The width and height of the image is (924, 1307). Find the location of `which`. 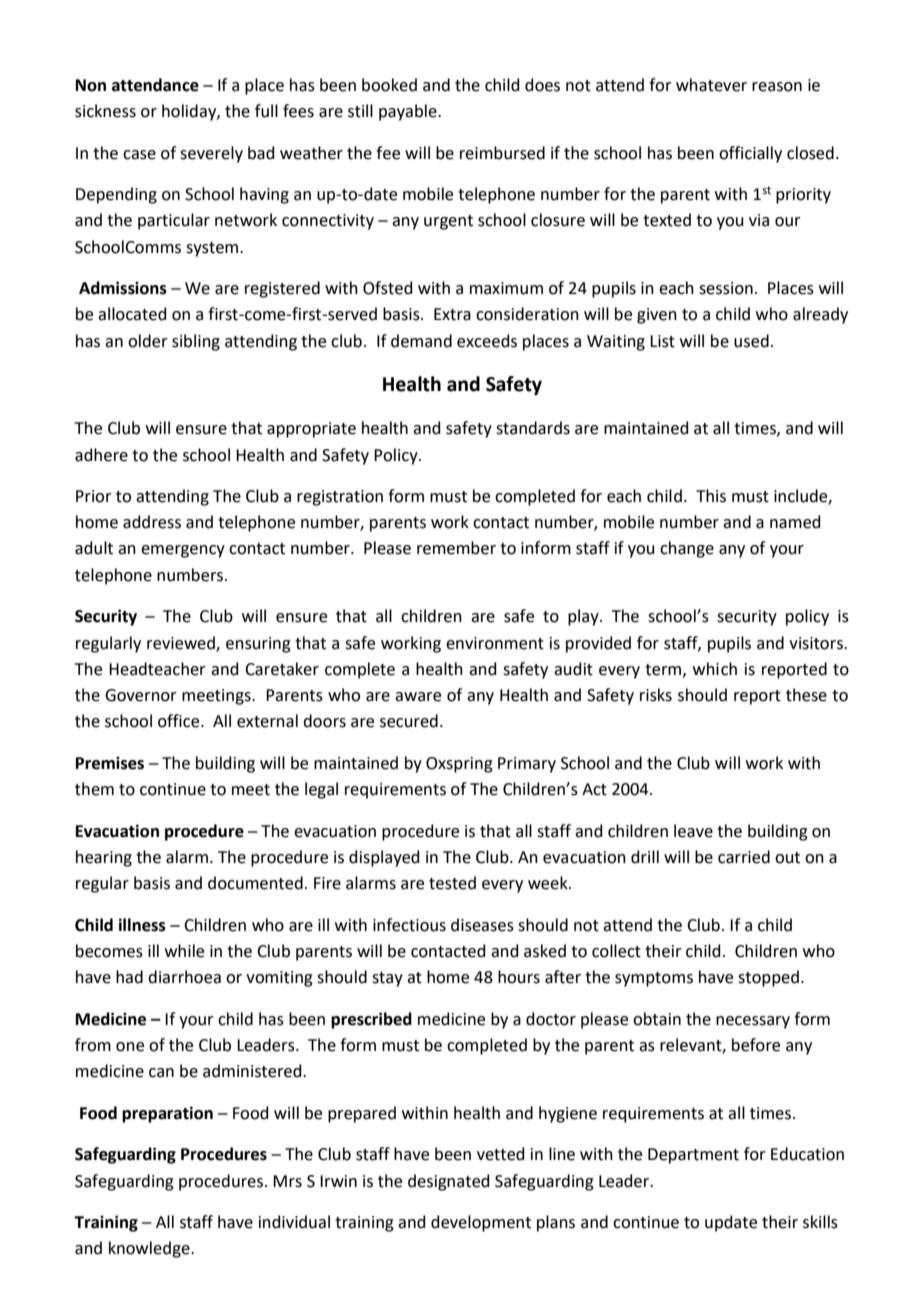

which is located at coordinates (715, 669).
